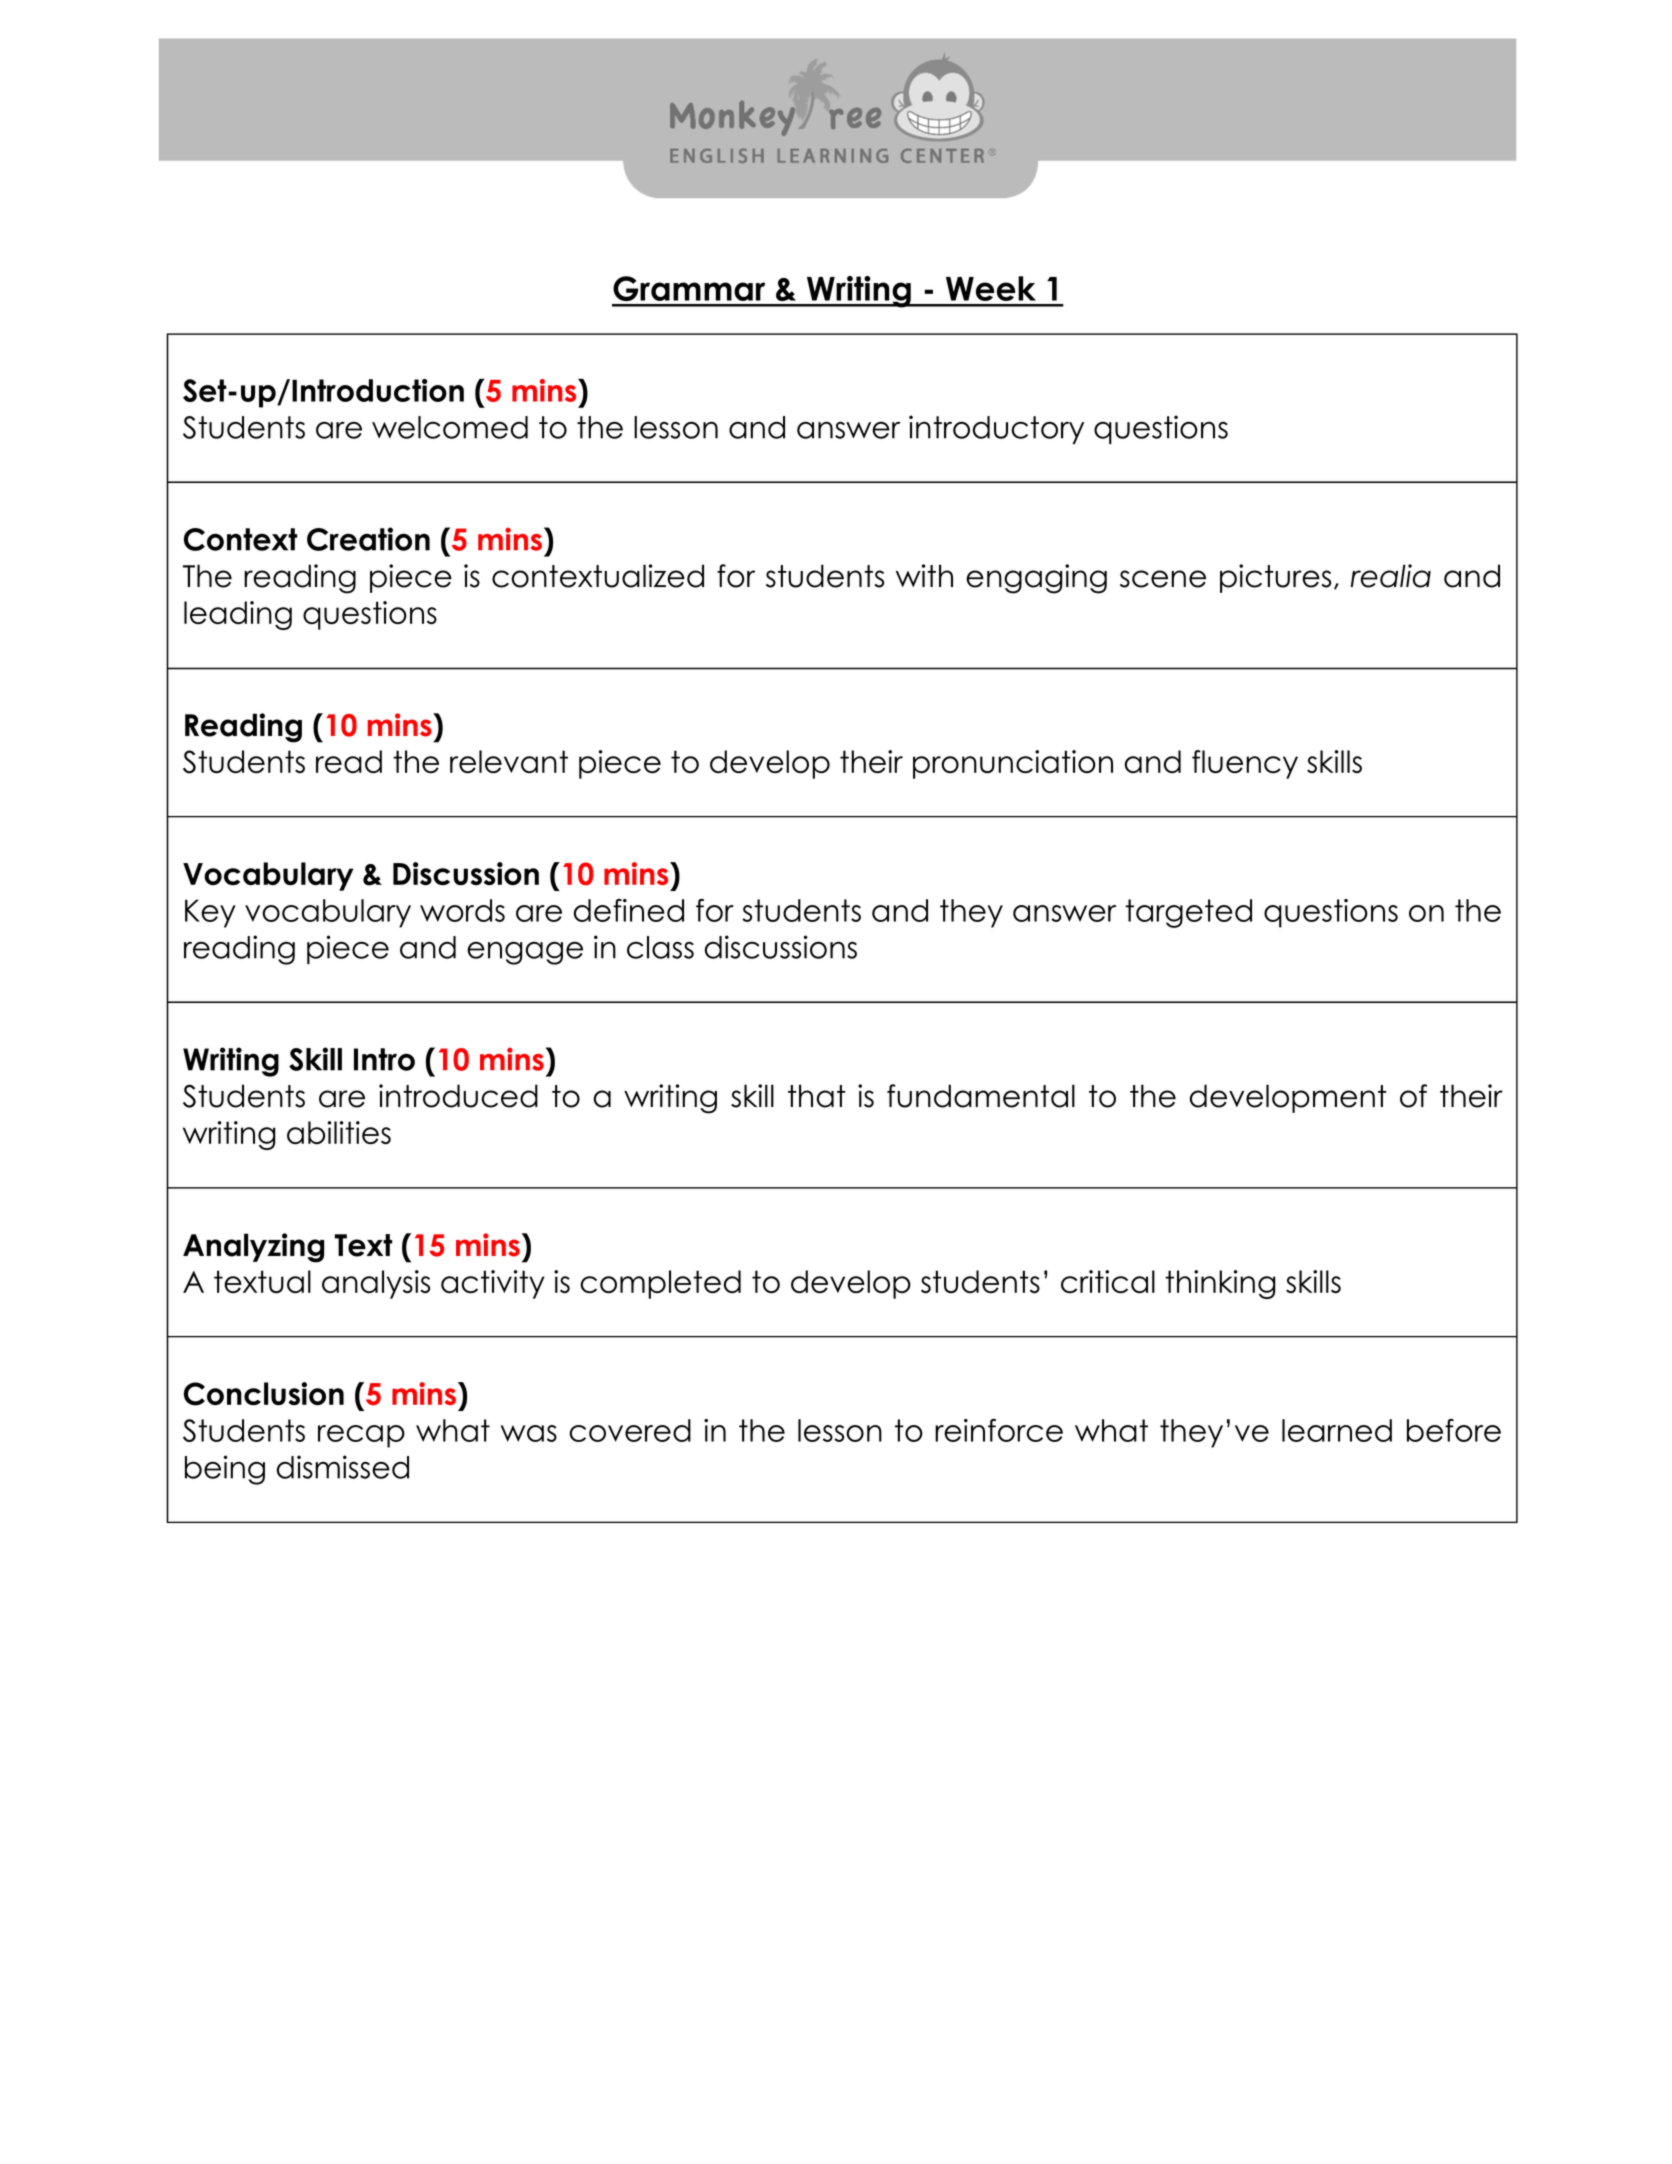 Image resolution: width=1672 pixels, height=2164 pixels. What do you see at coordinates (339, 1132) in the screenshot?
I see `abilities` at bounding box center [339, 1132].
